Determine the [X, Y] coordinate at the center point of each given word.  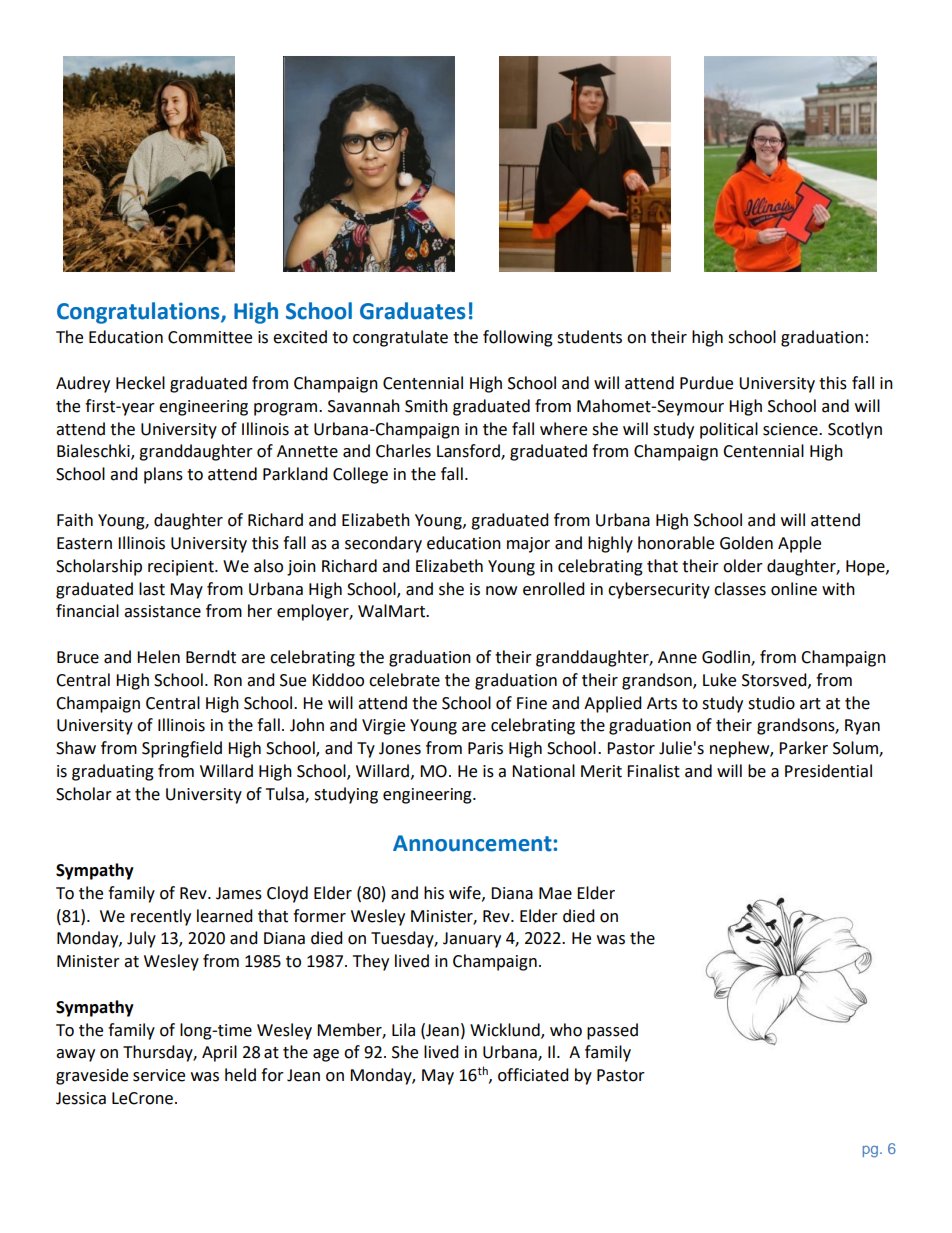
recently [161, 917]
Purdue [706, 383]
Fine [532, 703]
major [528, 545]
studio [771, 703]
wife [466, 893]
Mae [555, 893]
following [518, 338]
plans [163, 475]
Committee [210, 337]
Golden [746, 543]
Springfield [182, 749]
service [159, 1075]
